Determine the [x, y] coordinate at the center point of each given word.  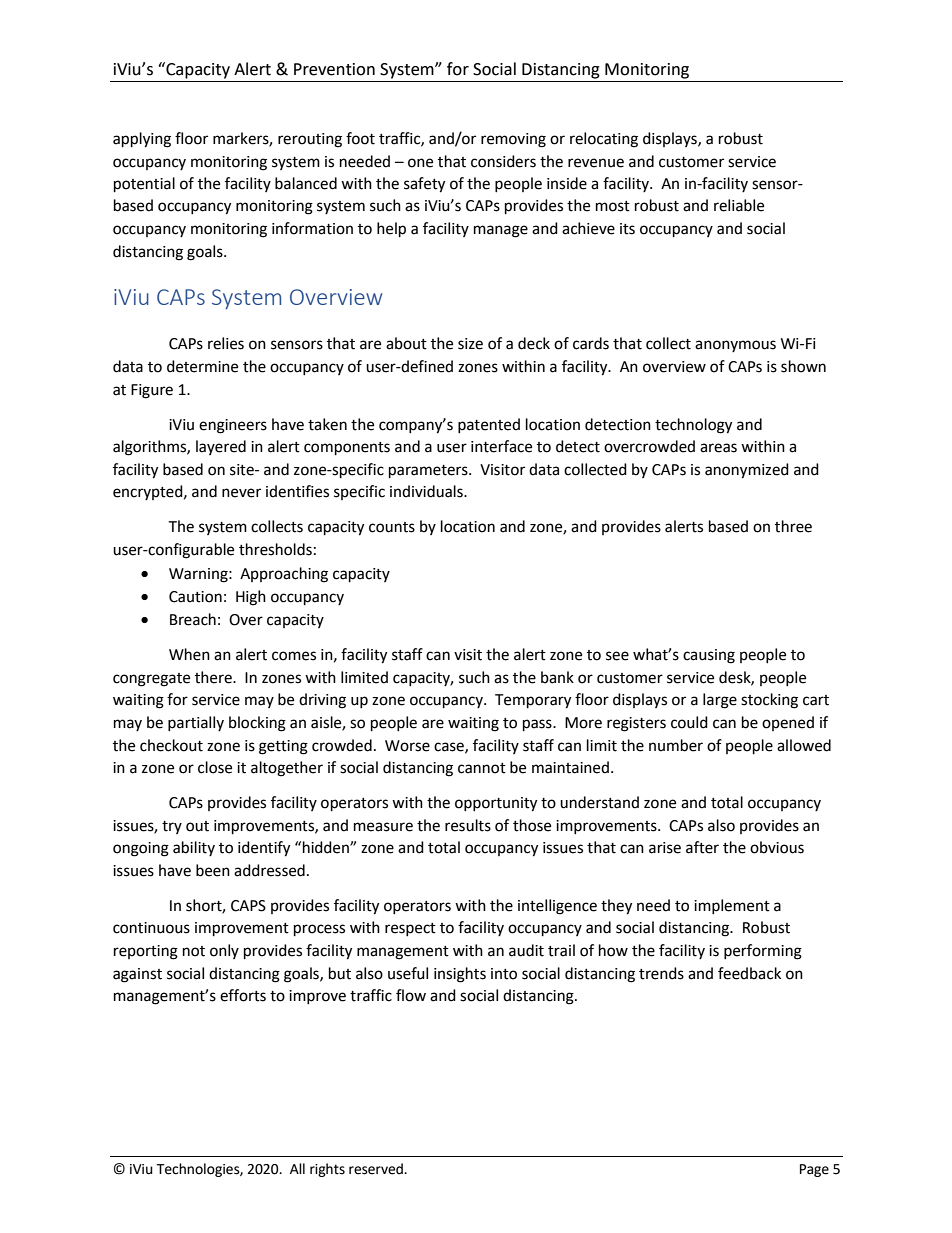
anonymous [735, 346]
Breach [193, 619]
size [470, 344]
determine [202, 366]
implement [732, 906]
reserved [377, 1169]
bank [557, 677]
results [468, 825]
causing [709, 656]
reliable [739, 205]
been [213, 870]
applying [142, 140]
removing [513, 140]
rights [327, 1170]
